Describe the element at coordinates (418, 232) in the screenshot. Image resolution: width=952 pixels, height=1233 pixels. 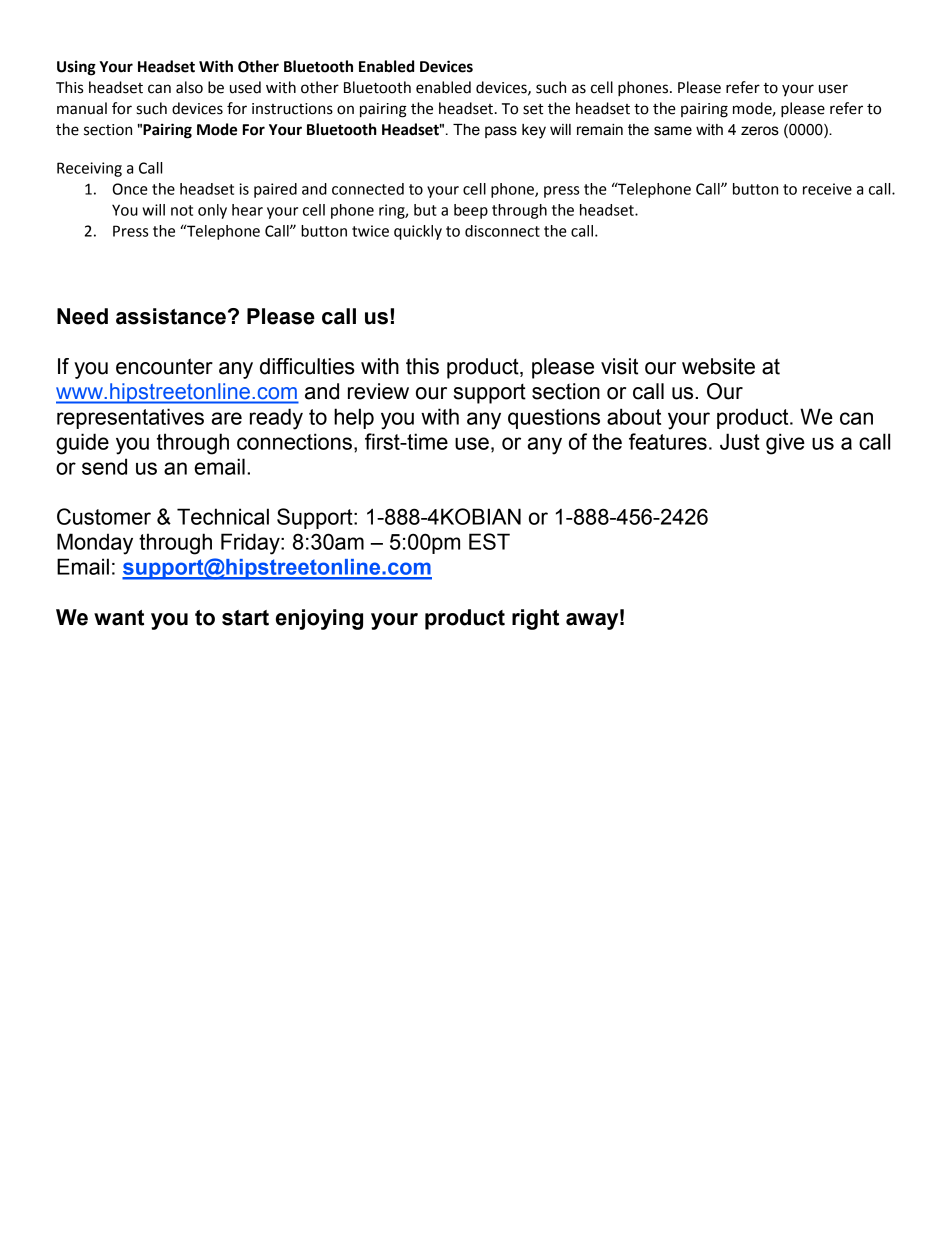
I see `quickly` at that location.
